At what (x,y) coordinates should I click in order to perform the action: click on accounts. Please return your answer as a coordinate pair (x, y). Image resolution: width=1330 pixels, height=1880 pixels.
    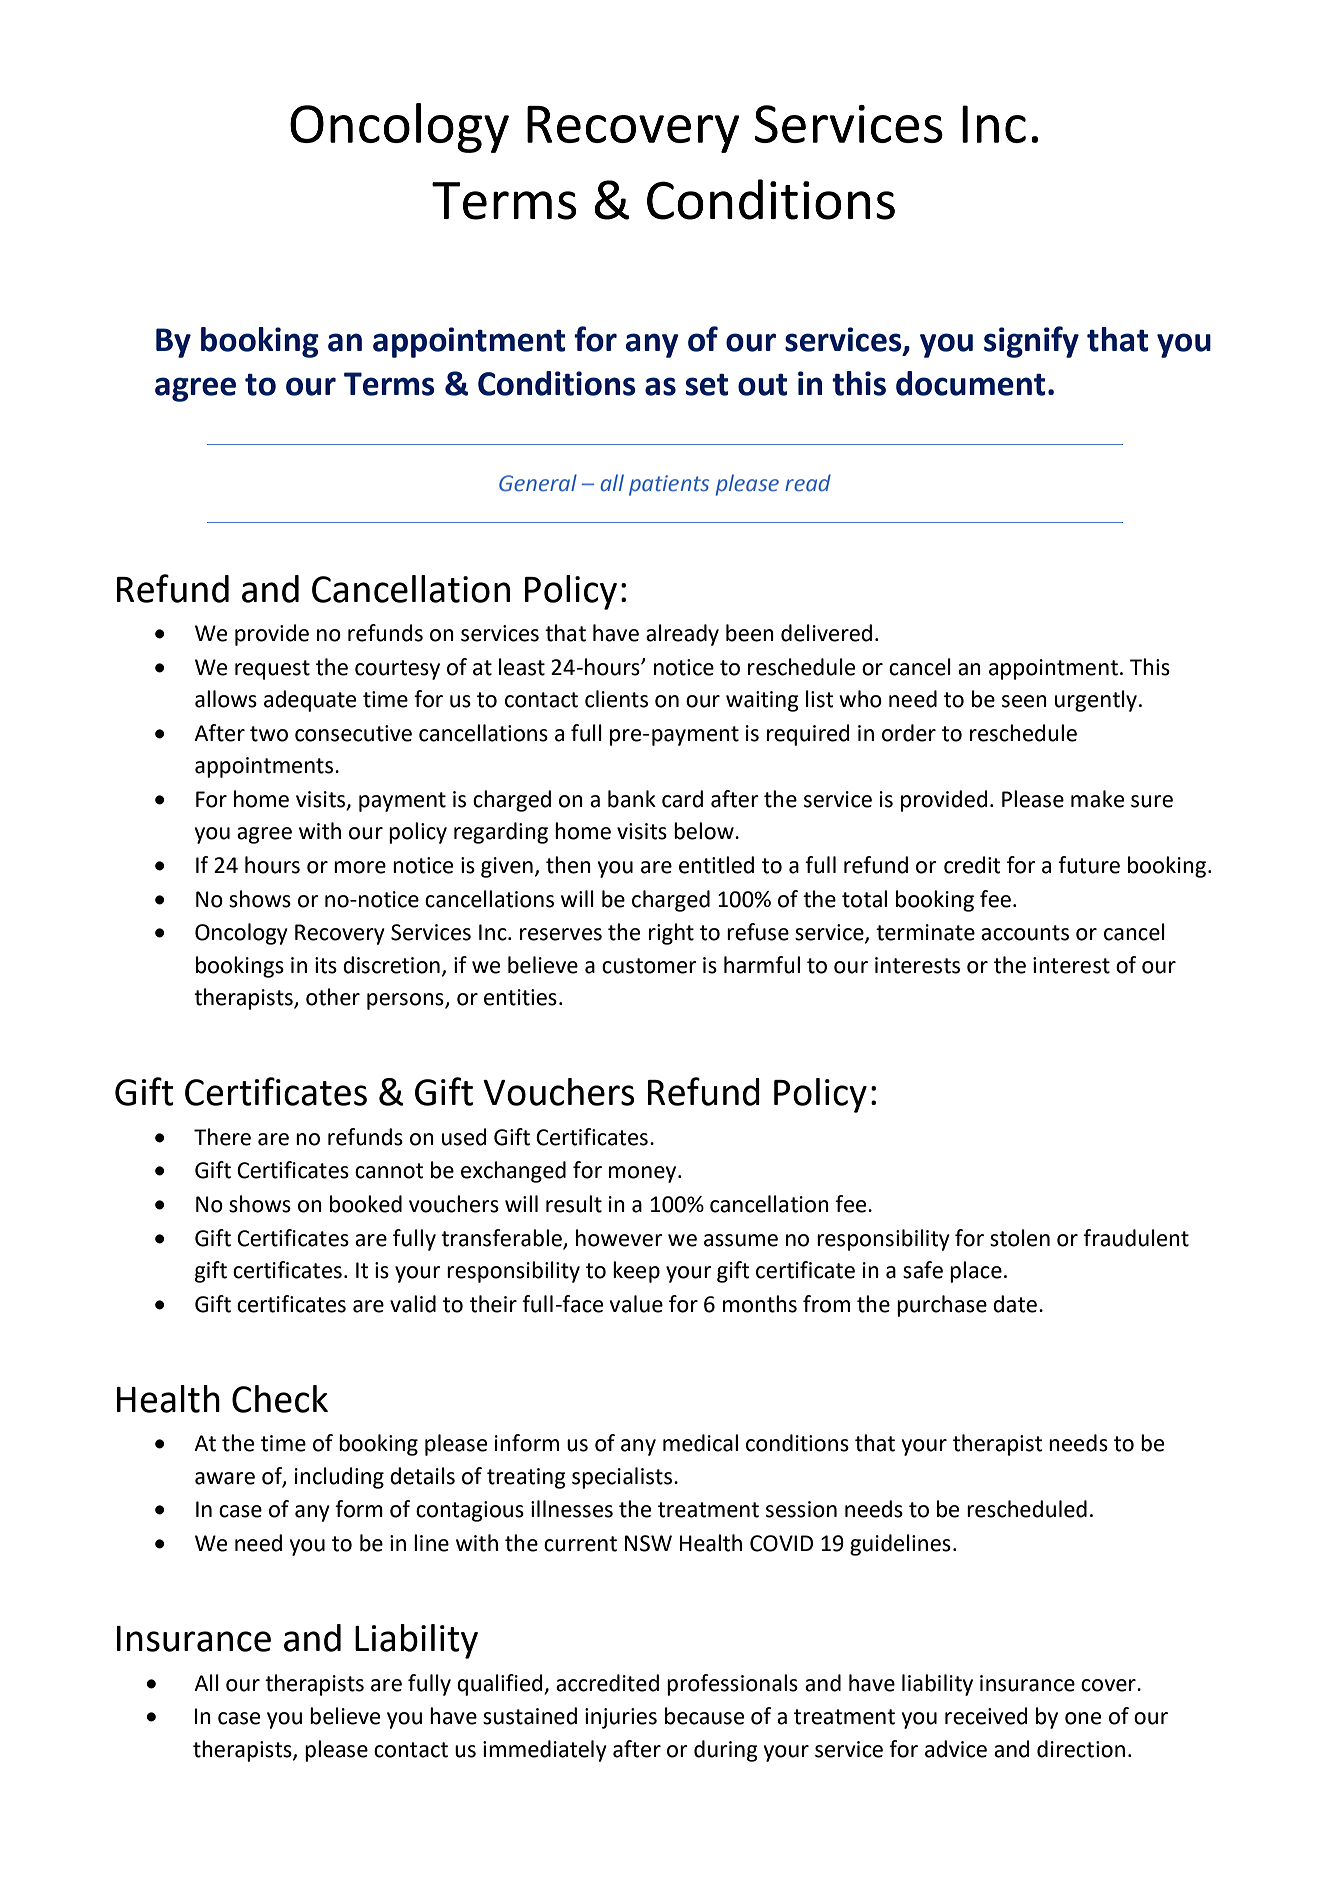
    Looking at the image, I should click on (1025, 933).
